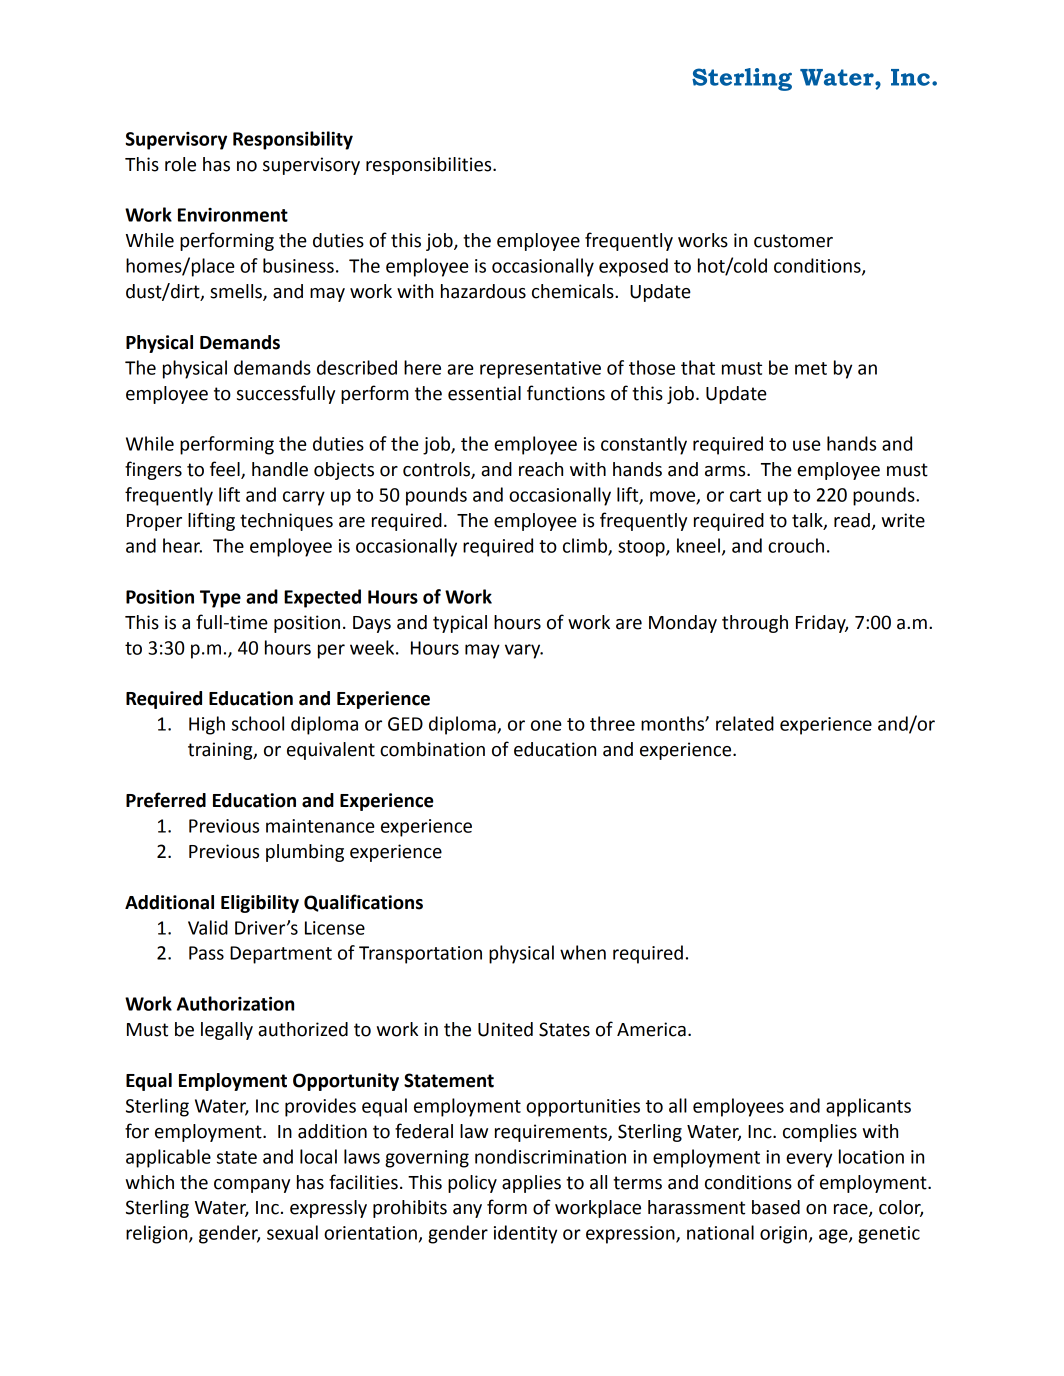  Describe the element at coordinates (541, 469) in the screenshot. I see `reach` at that location.
